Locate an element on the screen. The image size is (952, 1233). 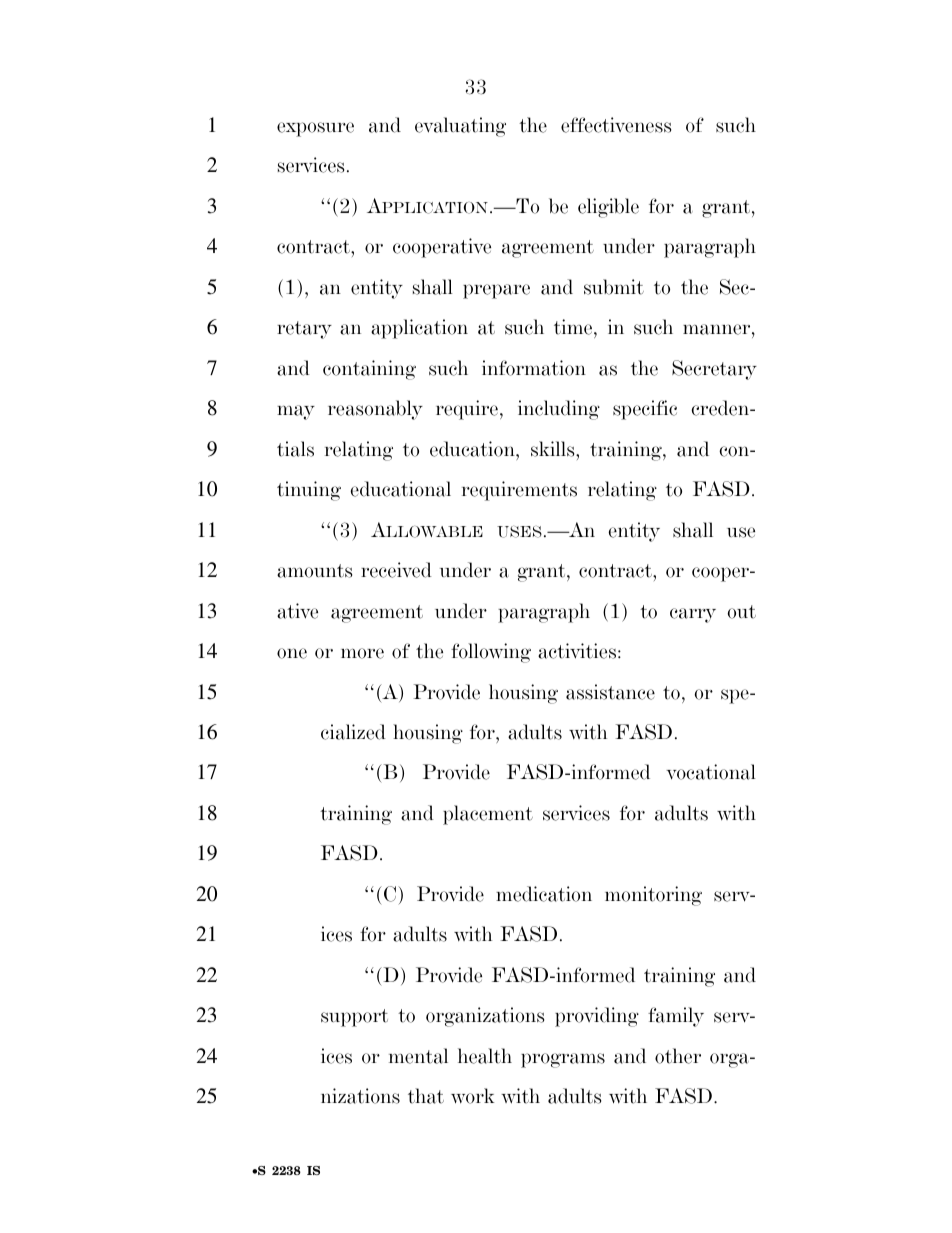
other is located at coordinates (678, 1056).
